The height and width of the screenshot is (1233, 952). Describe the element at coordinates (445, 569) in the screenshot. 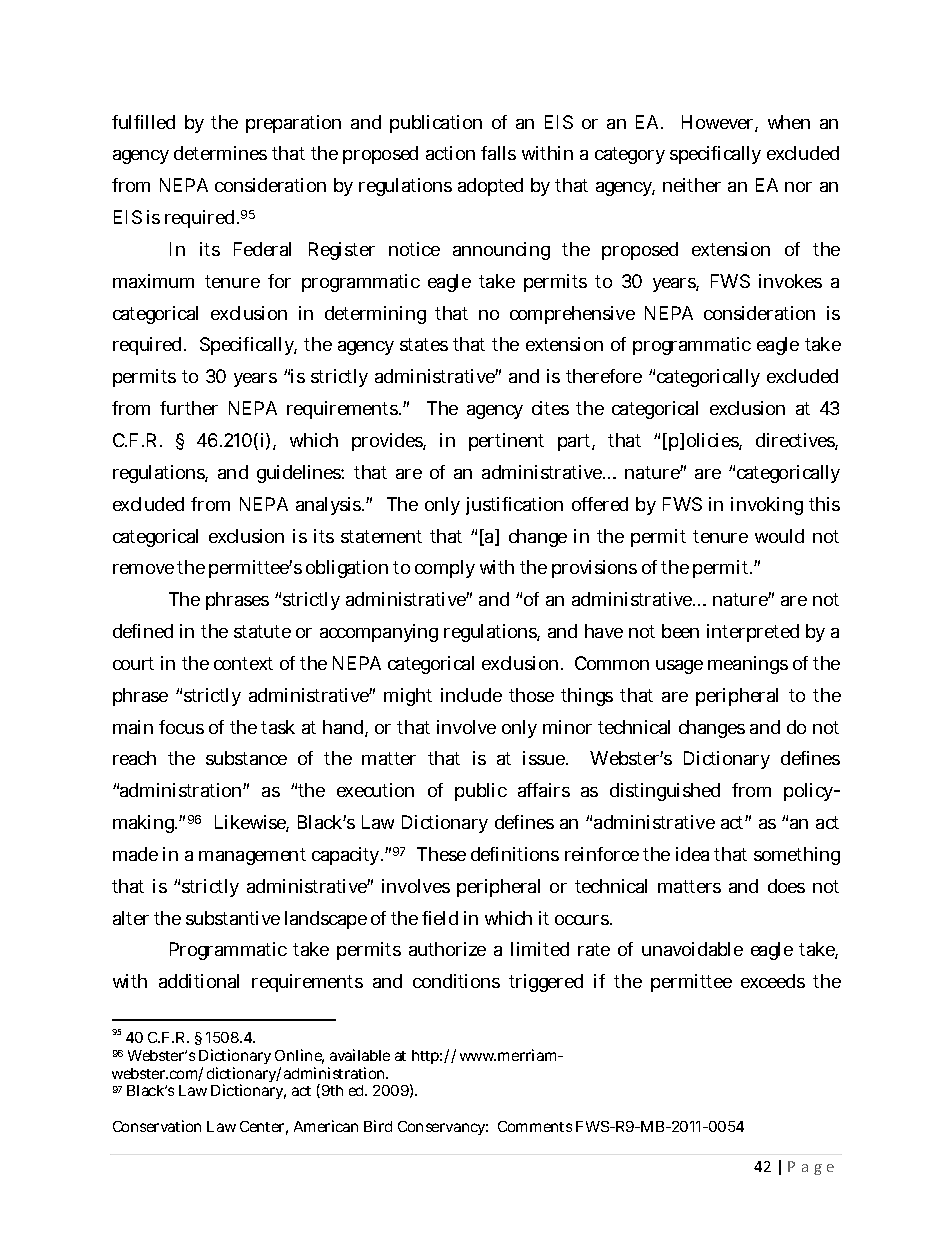

I see `comply` at that location.
